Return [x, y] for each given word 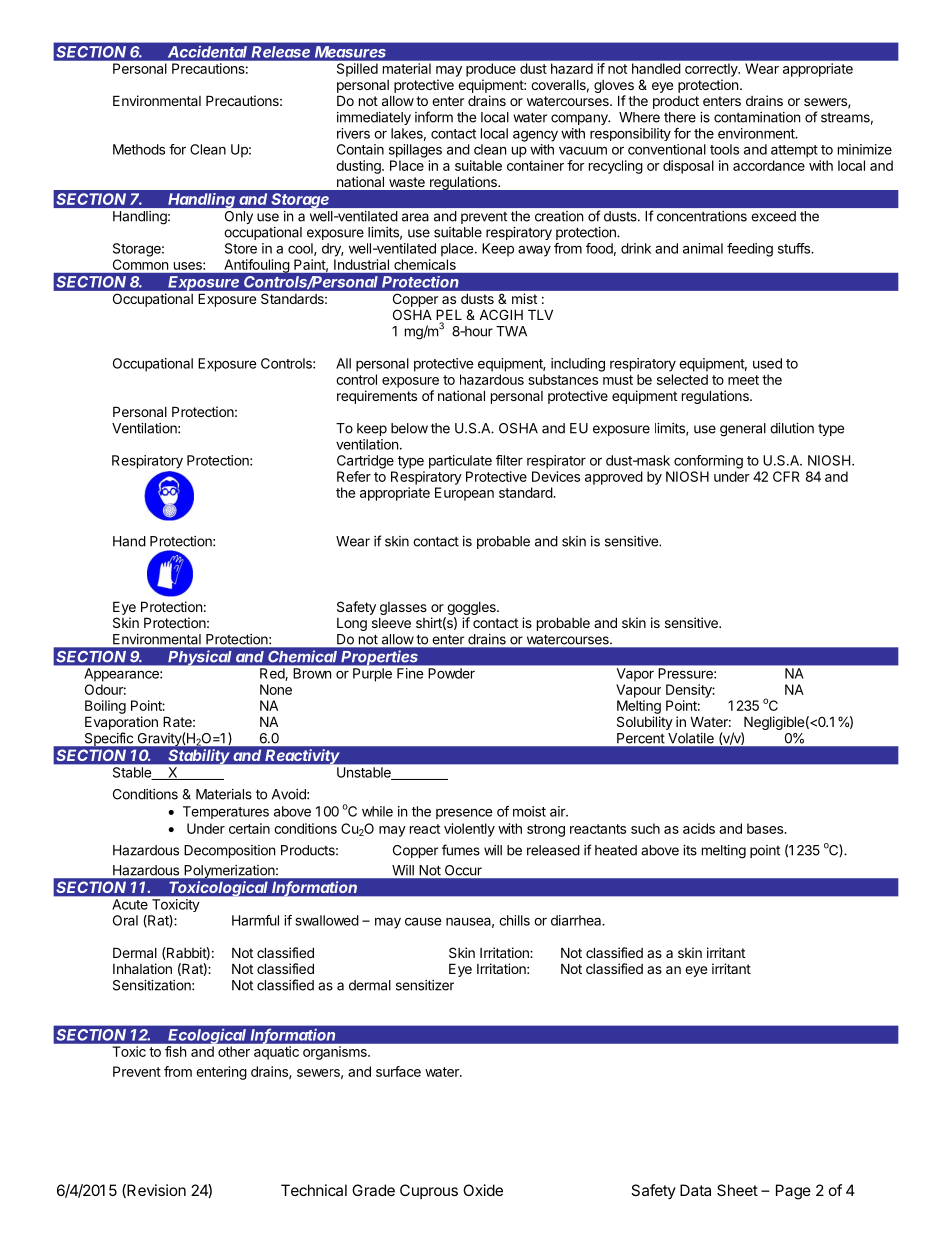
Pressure [687, 673]
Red [272, 673]
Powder [452, 673]
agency [535, 136]
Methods [139, 149]
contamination [757, 117]
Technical [314, 1190]
